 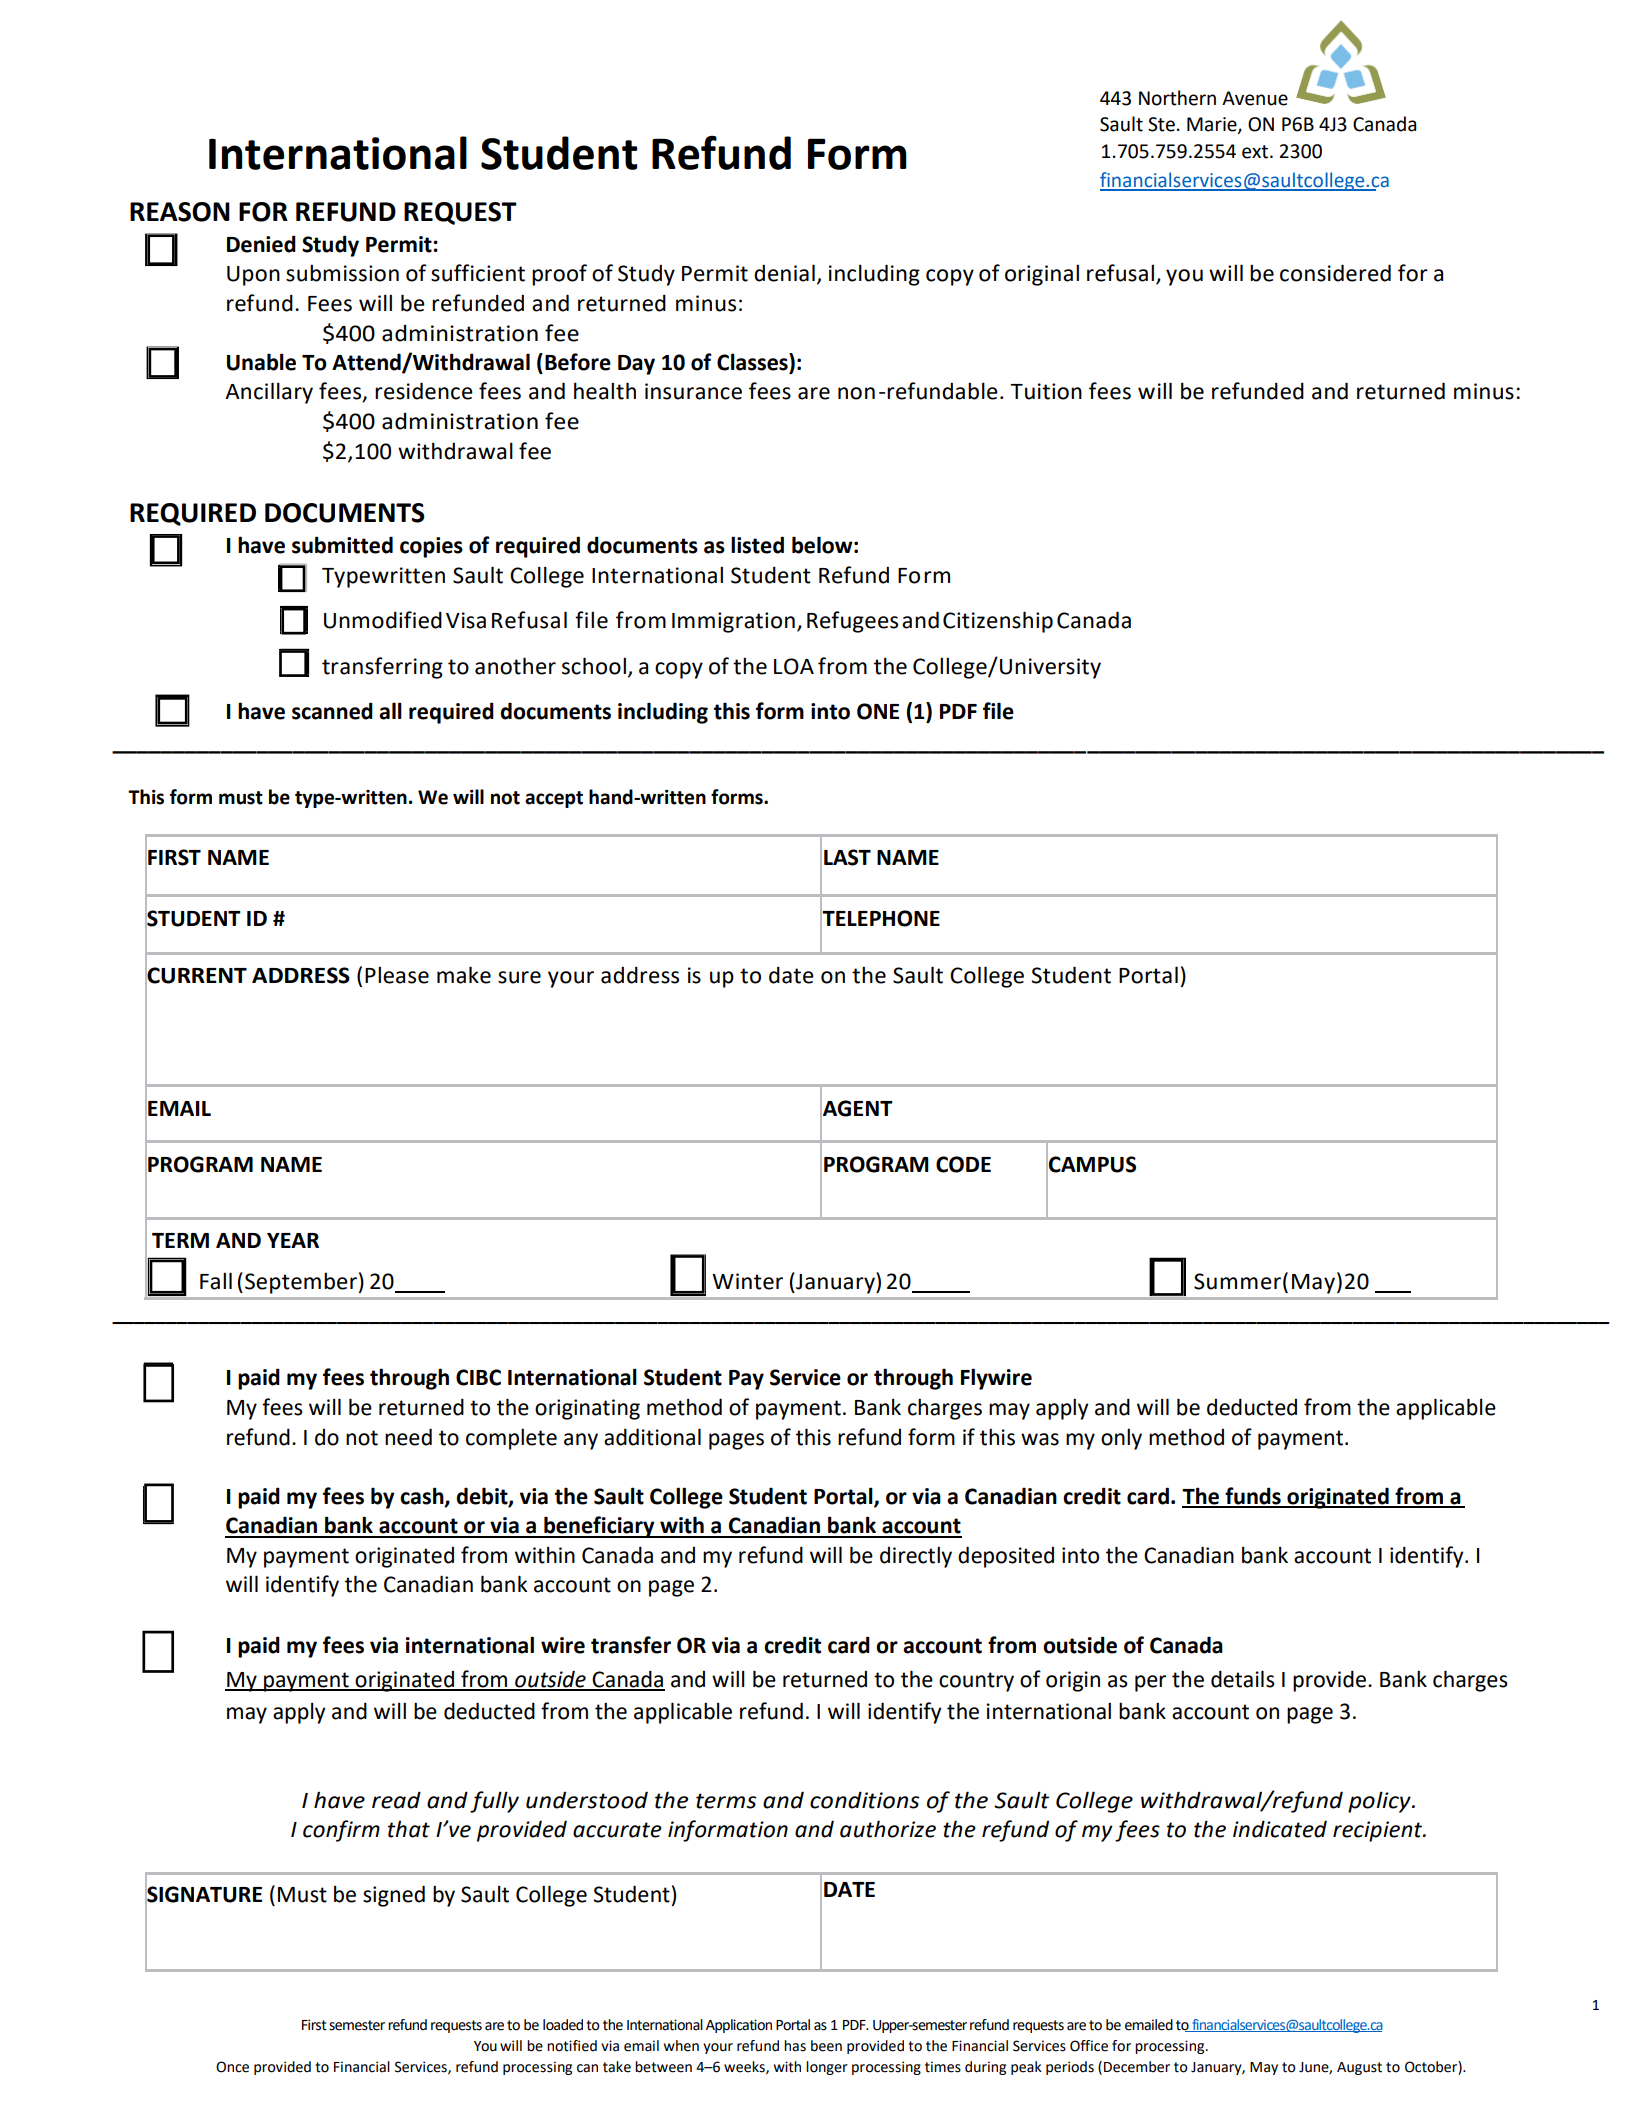 I want to click on submitted, so click(x=342, y=545).
